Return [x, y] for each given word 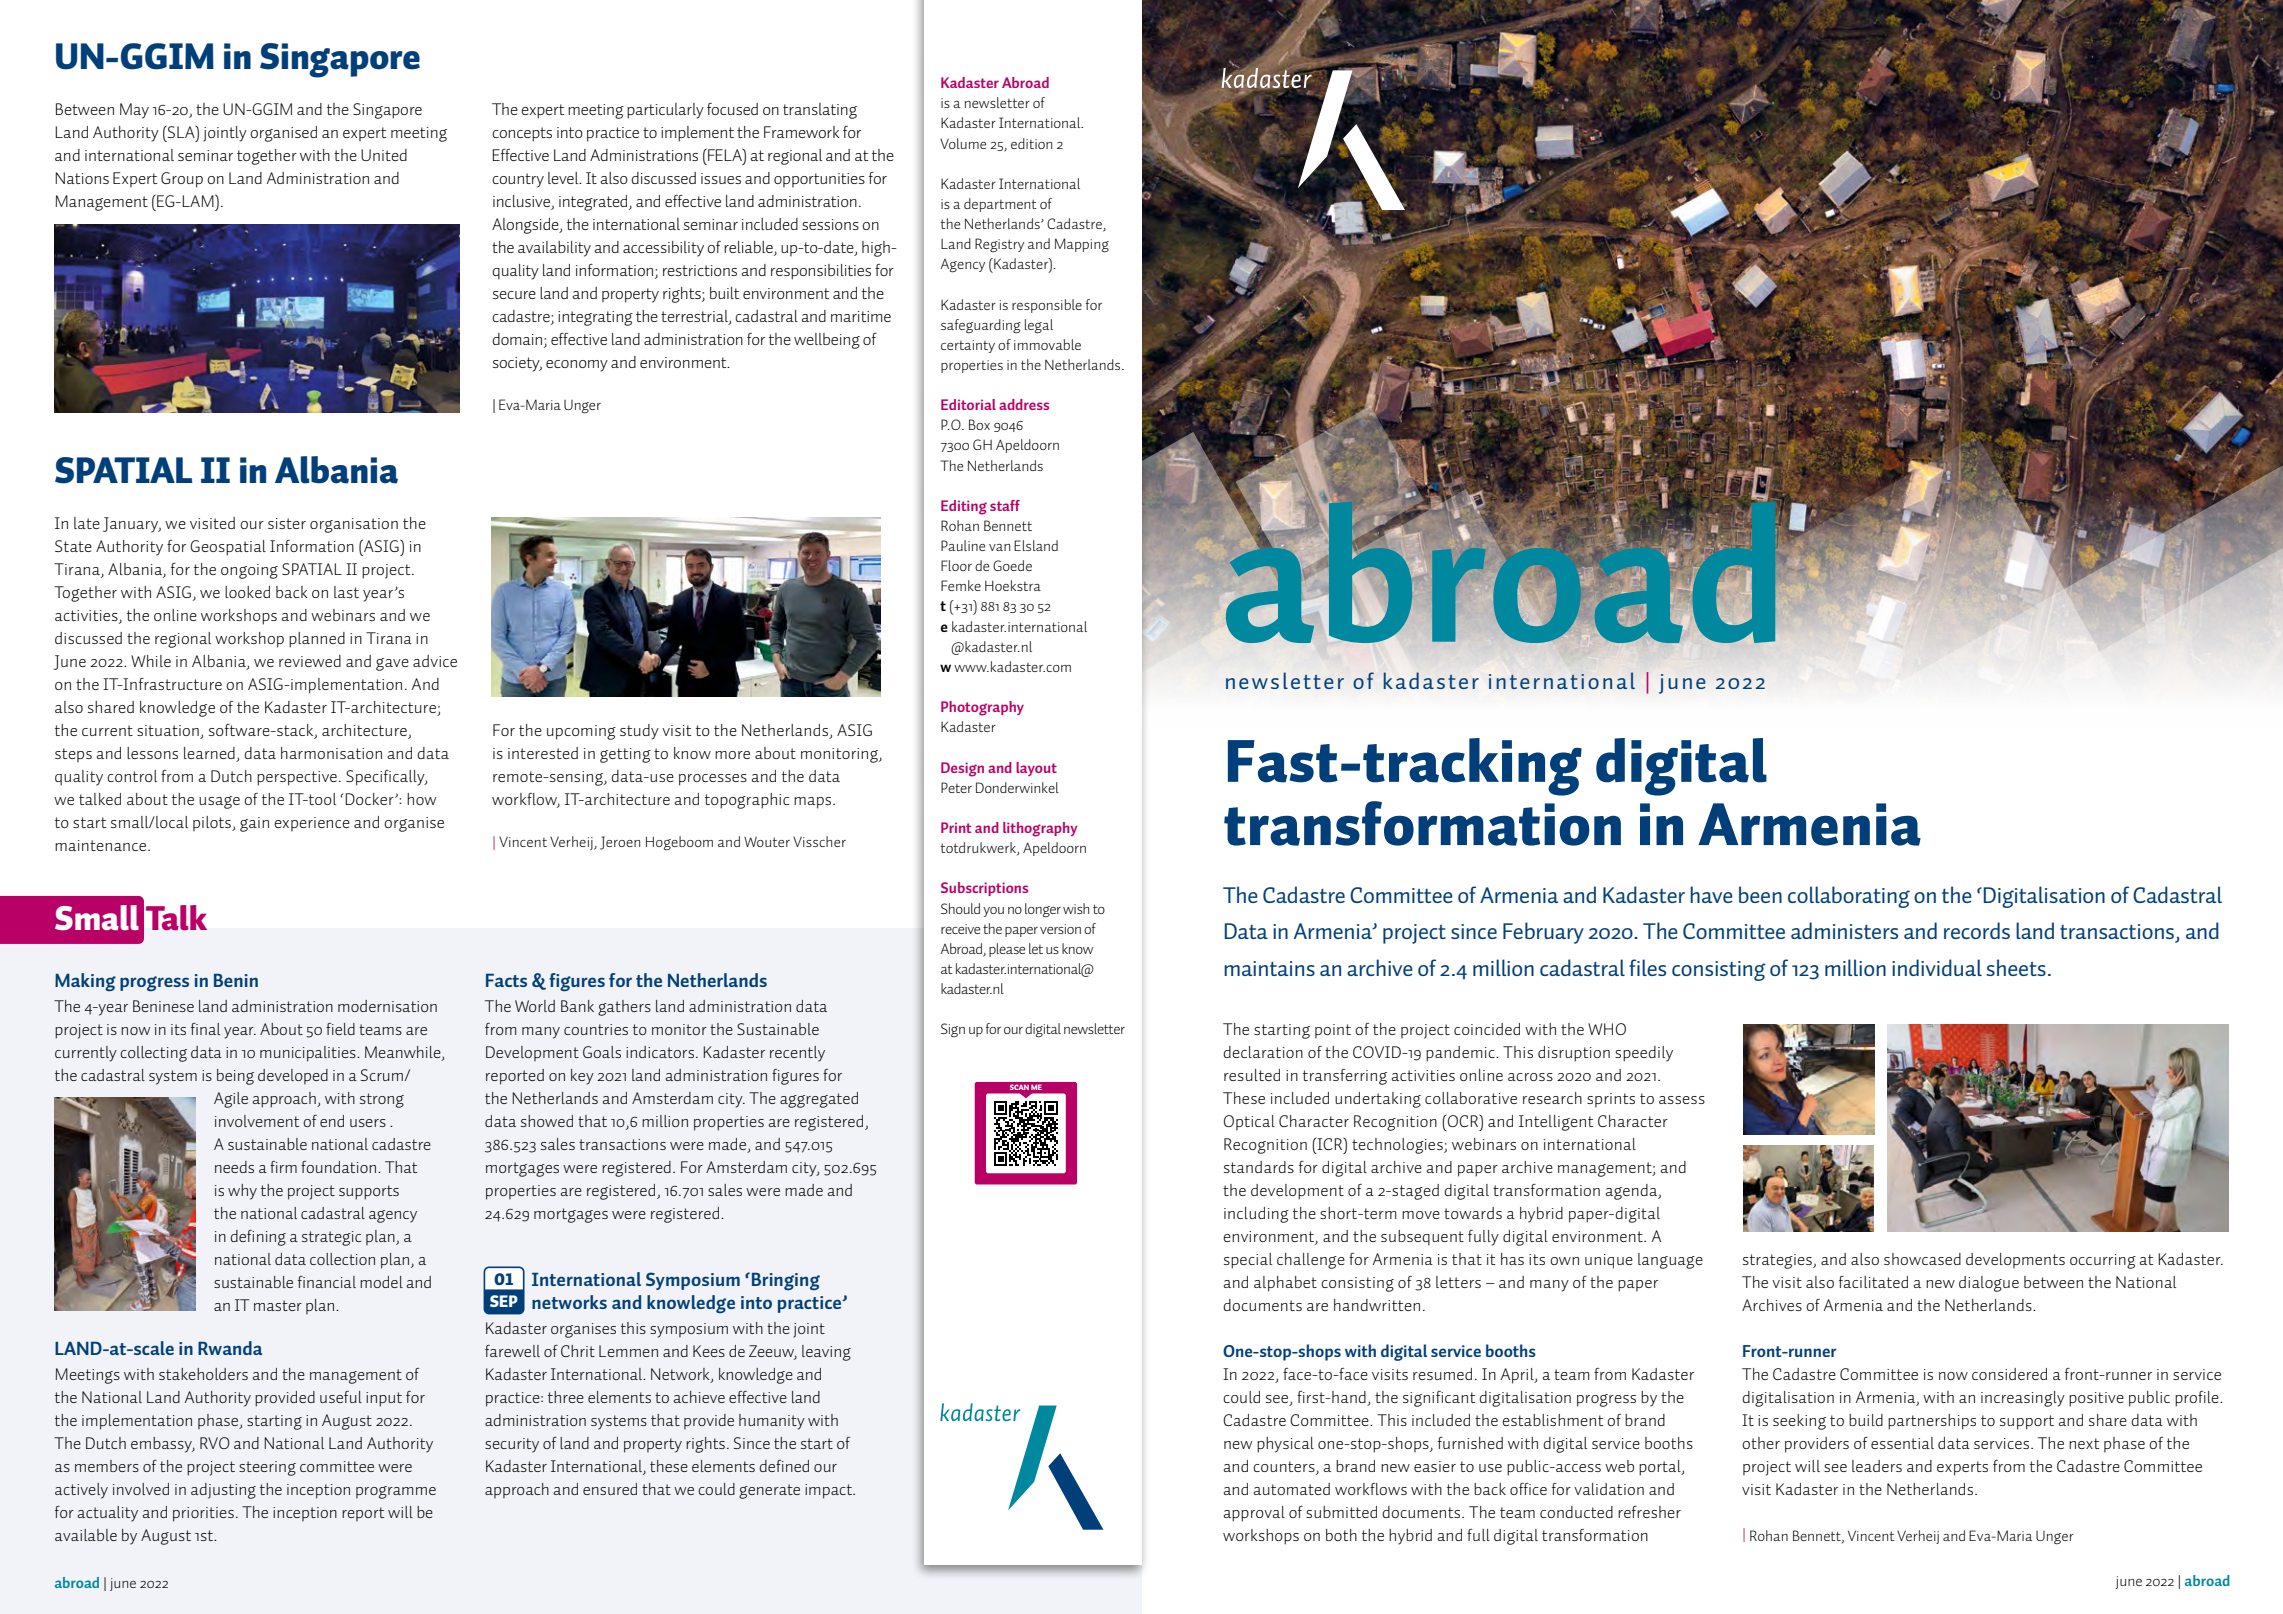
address [1024, 404]
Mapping [1082, 245]
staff [1005, 505]
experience [312, 824]
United [384, 155]
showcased [1922, 1259]
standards [1259, 1167]
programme [396, 1492]
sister [287, 523]
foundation [338, 1167]
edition [1031, 143]
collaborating [1849, 897]
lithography [1040, 829]
